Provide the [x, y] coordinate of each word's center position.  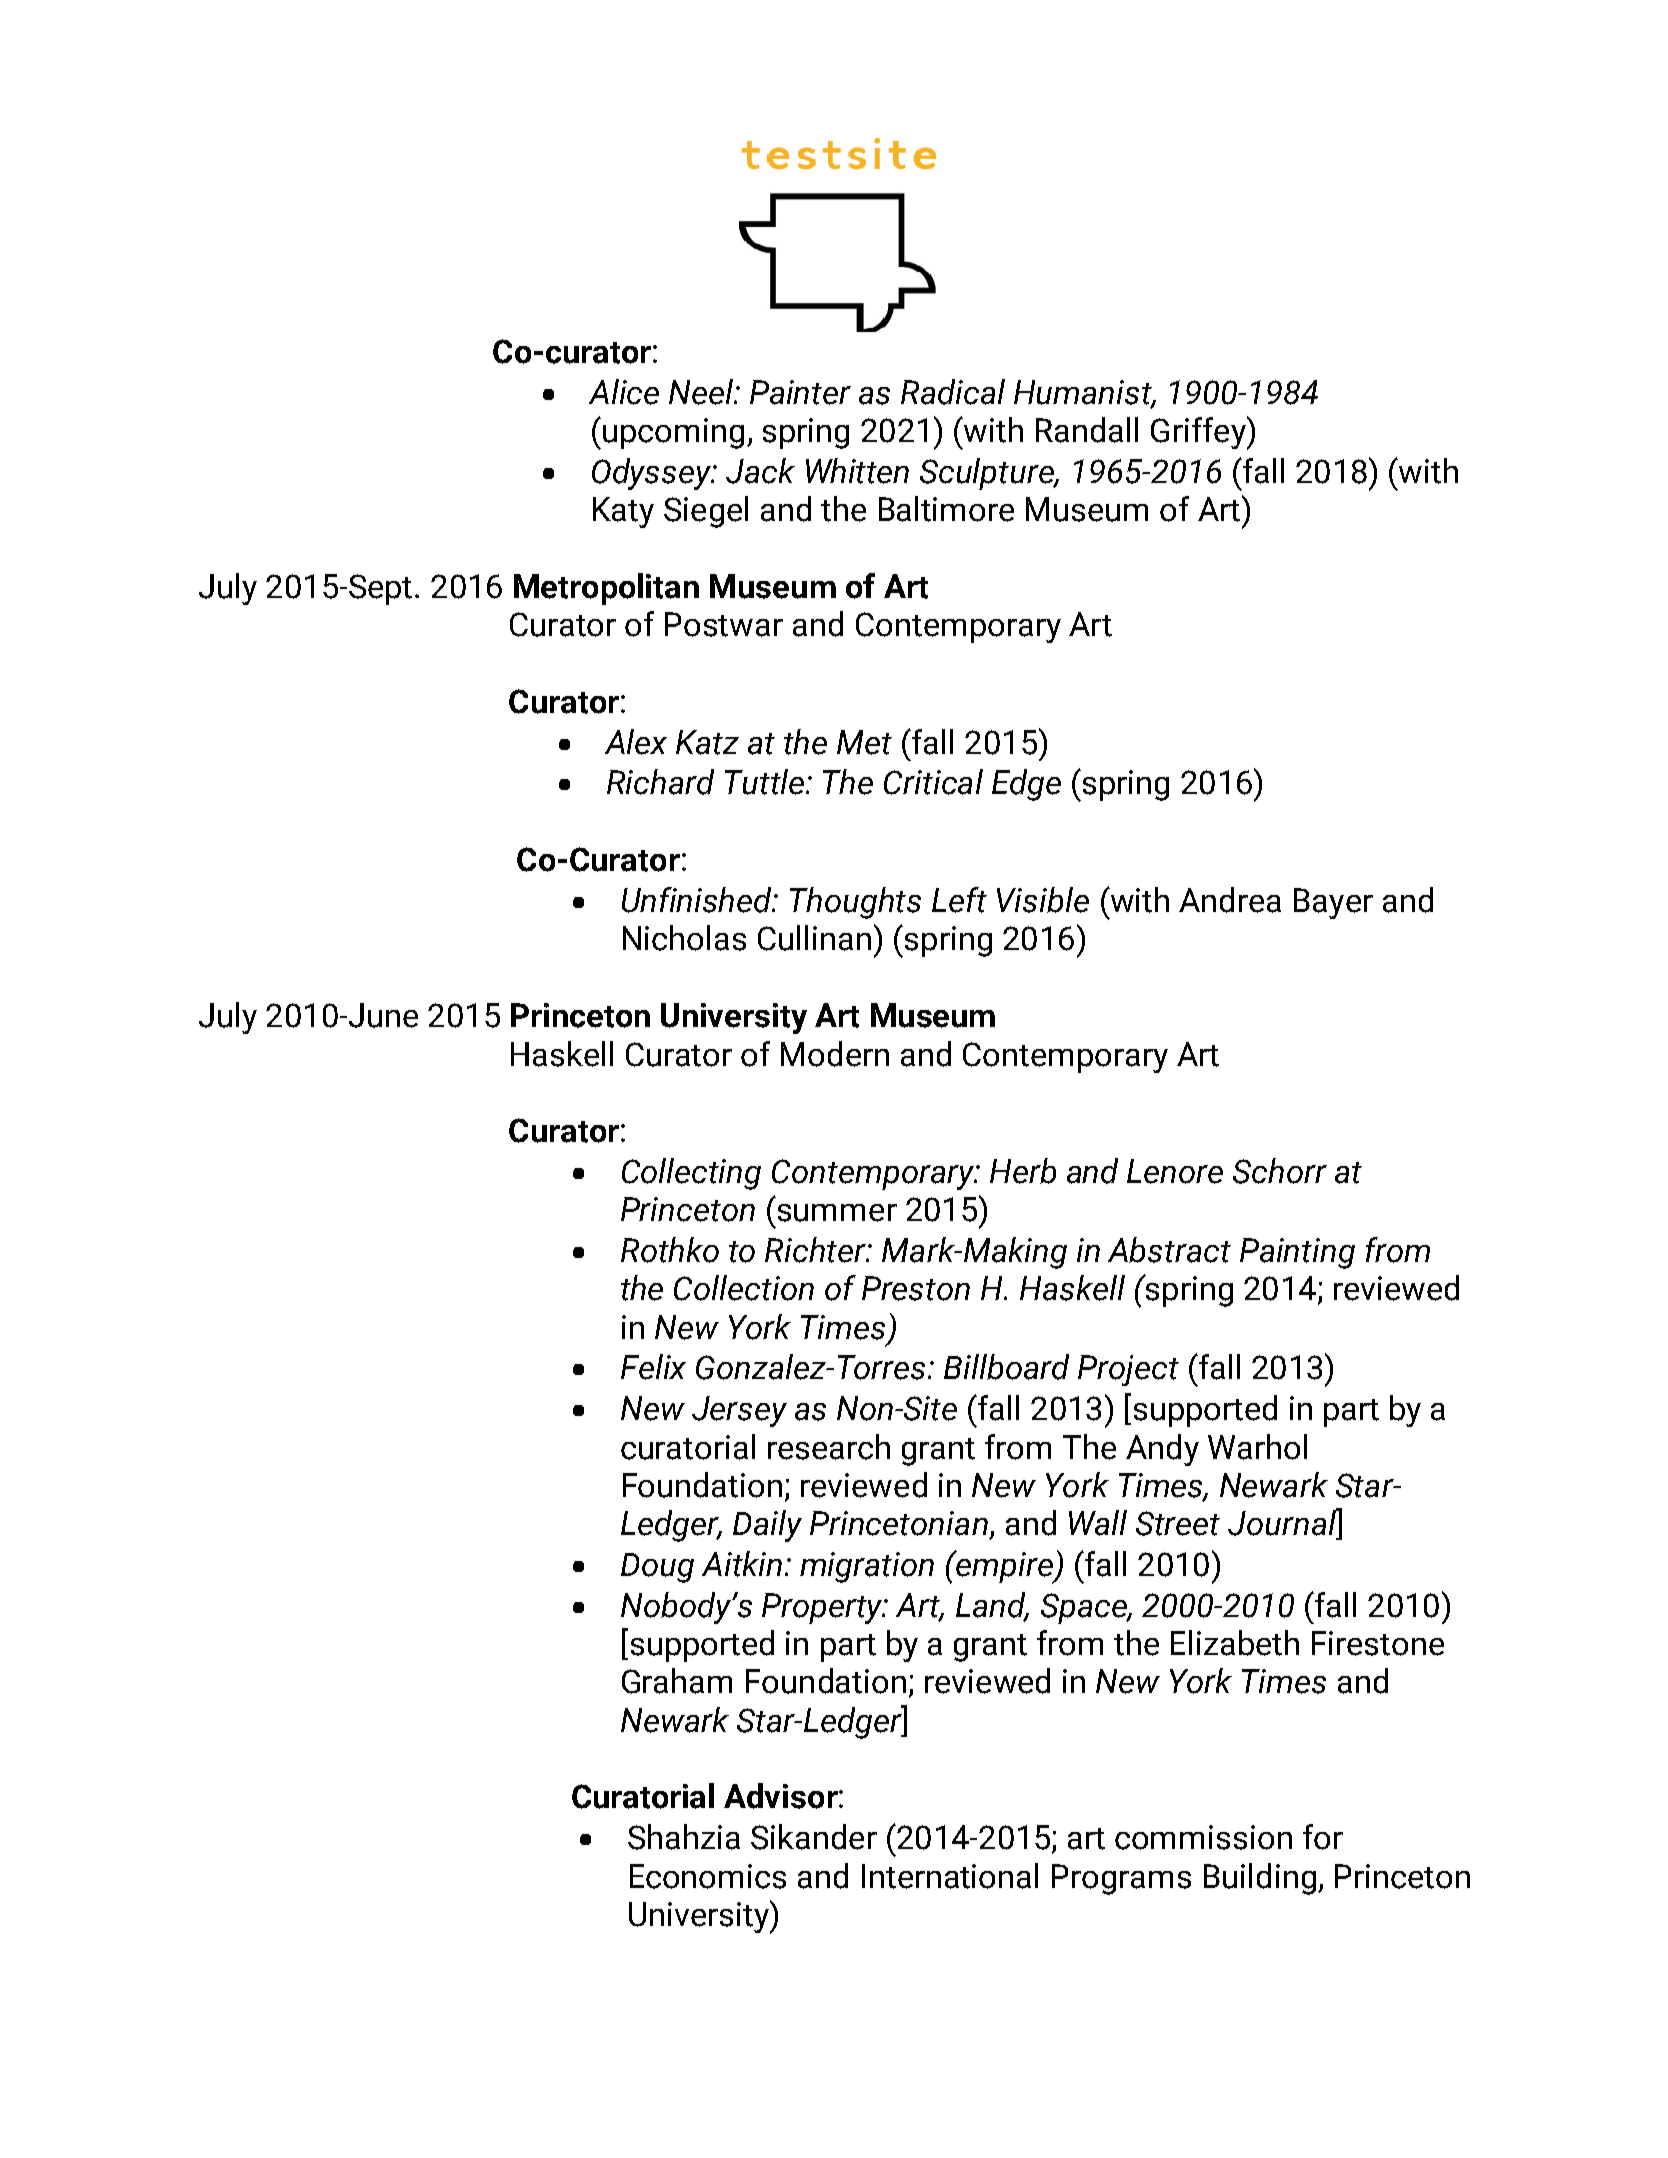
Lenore [1175, 1171]
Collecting [691, 1174]
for [1323, 1837]
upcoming [673, 433]
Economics [708, 1876]
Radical [953, 392]
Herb [1023, 1171]
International [950, 1876]
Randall [1087, 430]
